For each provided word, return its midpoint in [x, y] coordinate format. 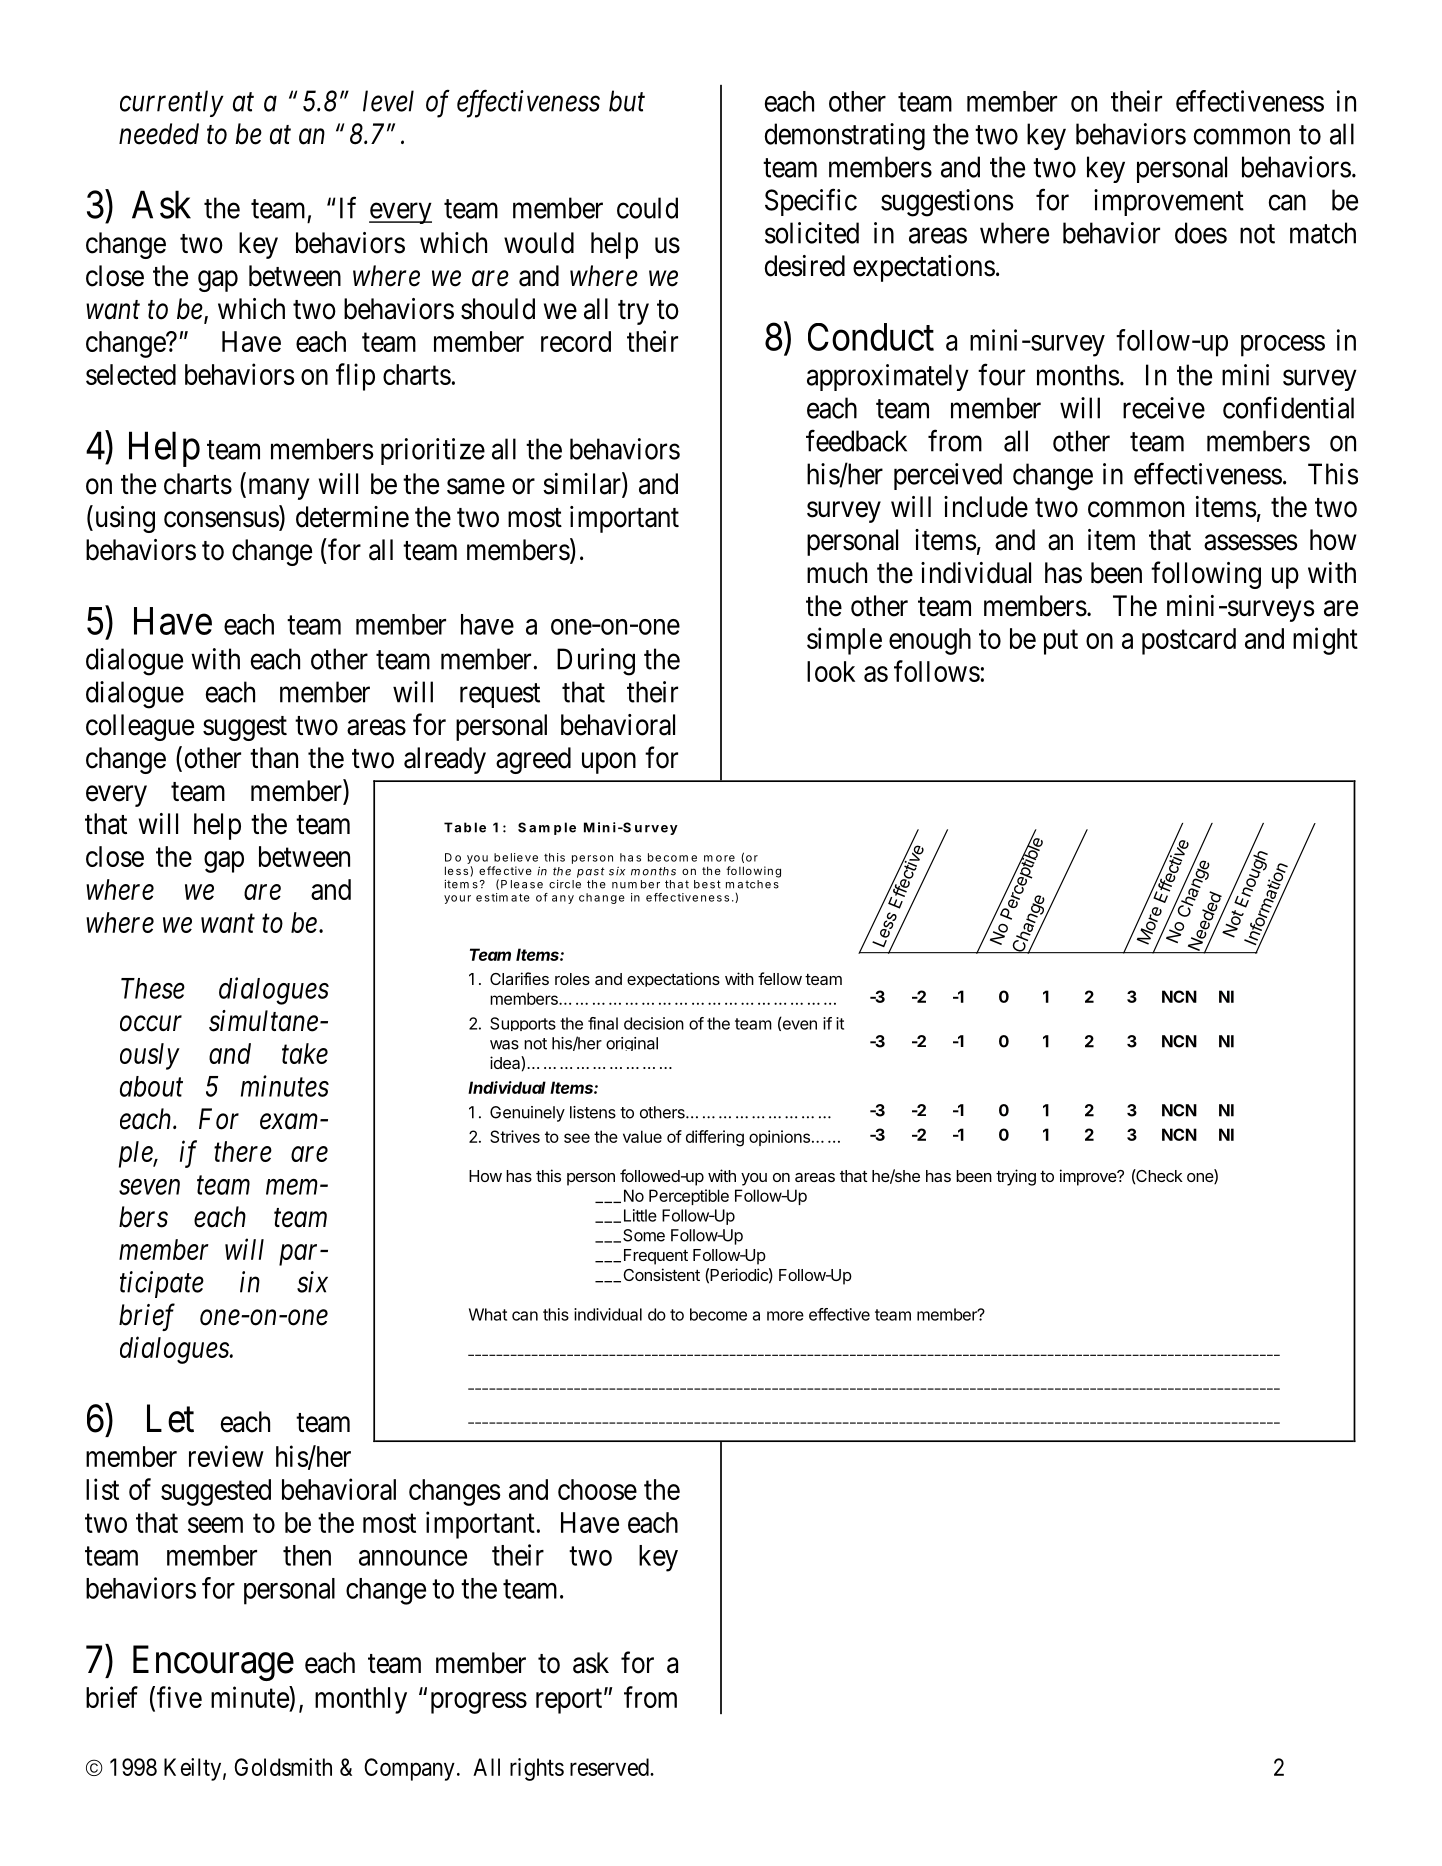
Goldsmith [283, 1767]
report [570, 1701]
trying [1016, 1177]
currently [172, 103]
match [1323, 233]
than [274, 758]
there [243, 1151]
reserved [610, 1767]
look [831, 671]
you [754, 1179]
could [647, 208]
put [1061, 642]
